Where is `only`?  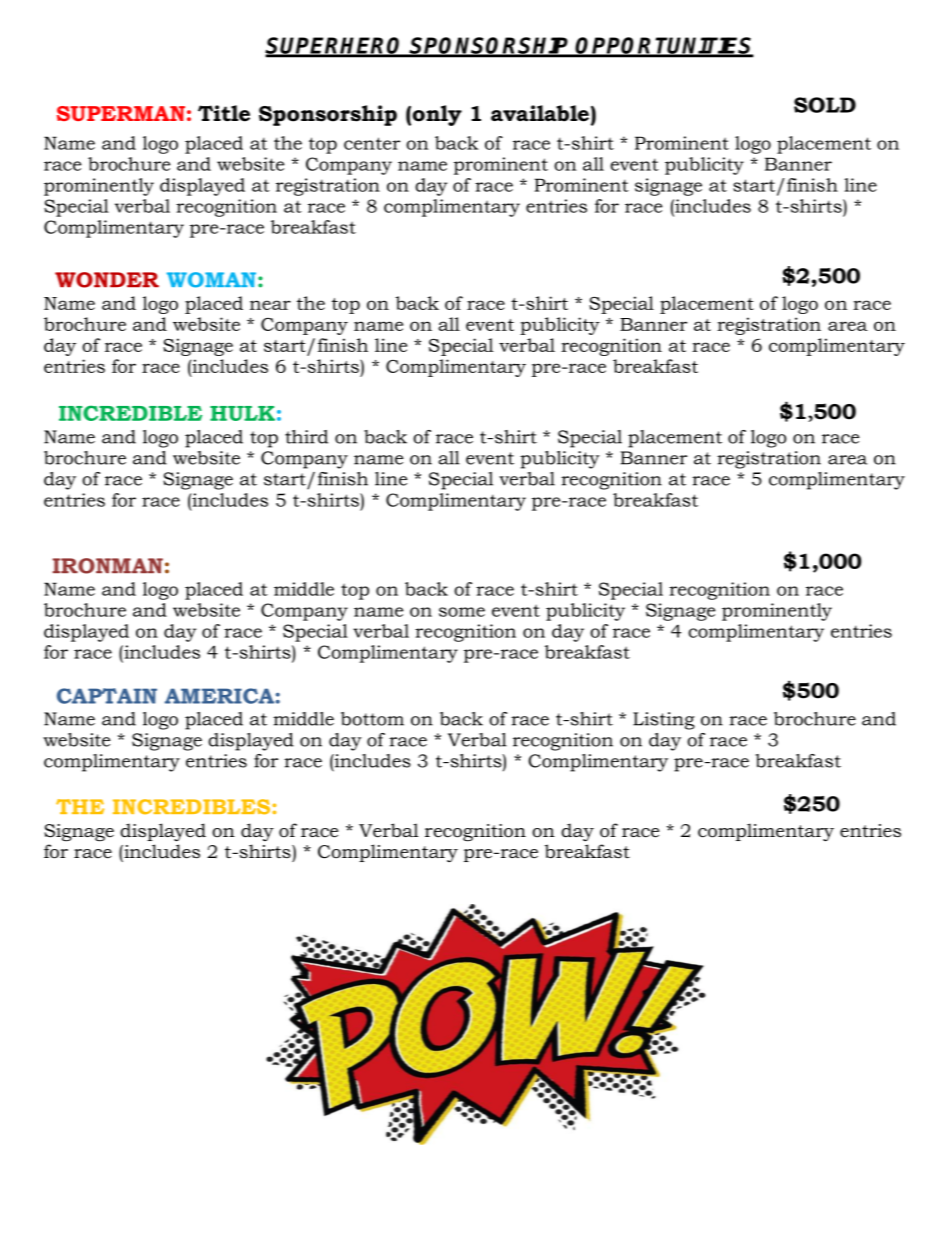
only is located at coordinates (437, 115).
